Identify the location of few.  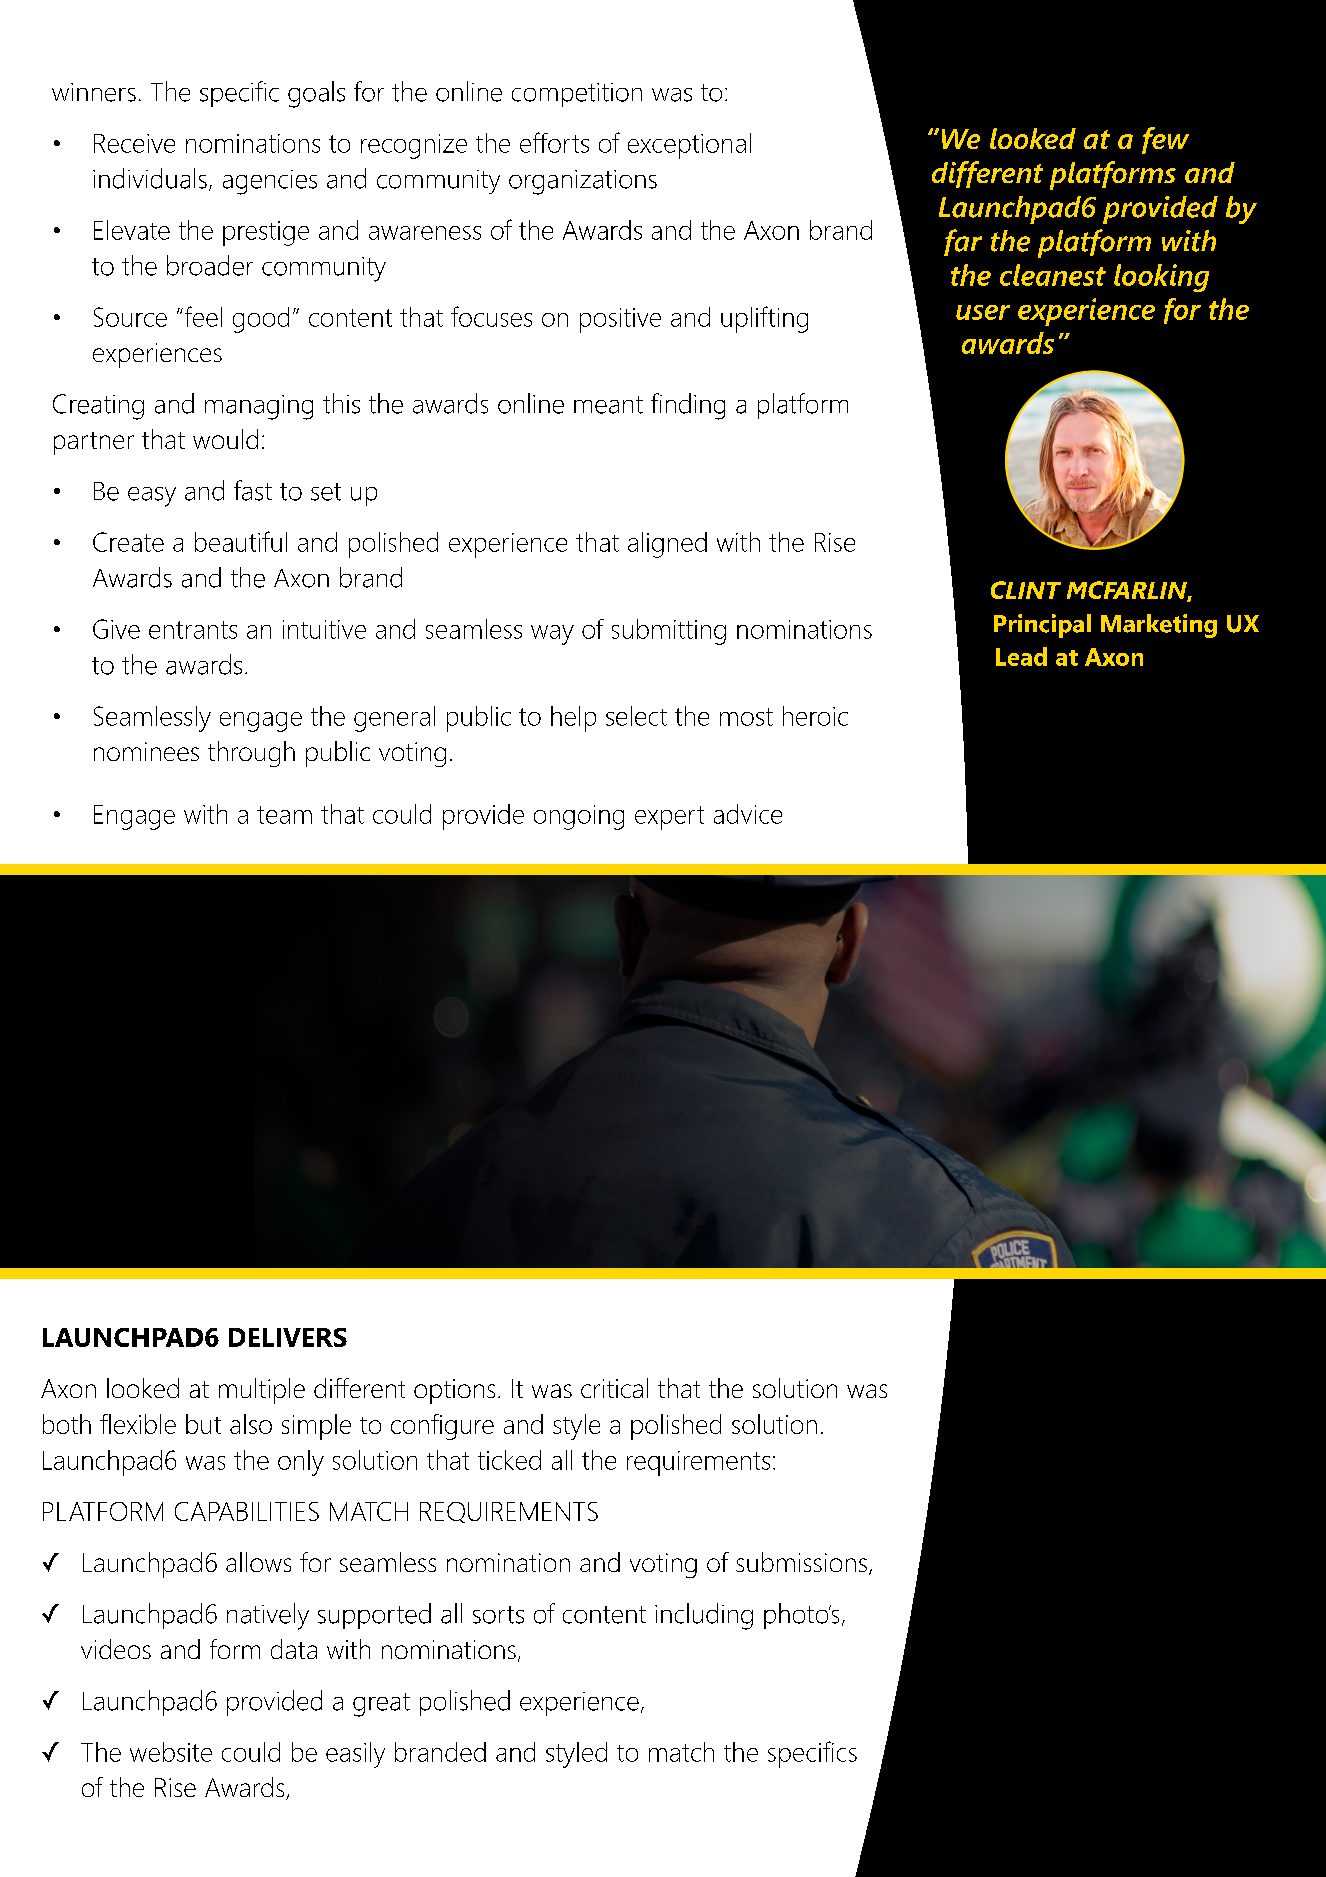
(1165, 140).
